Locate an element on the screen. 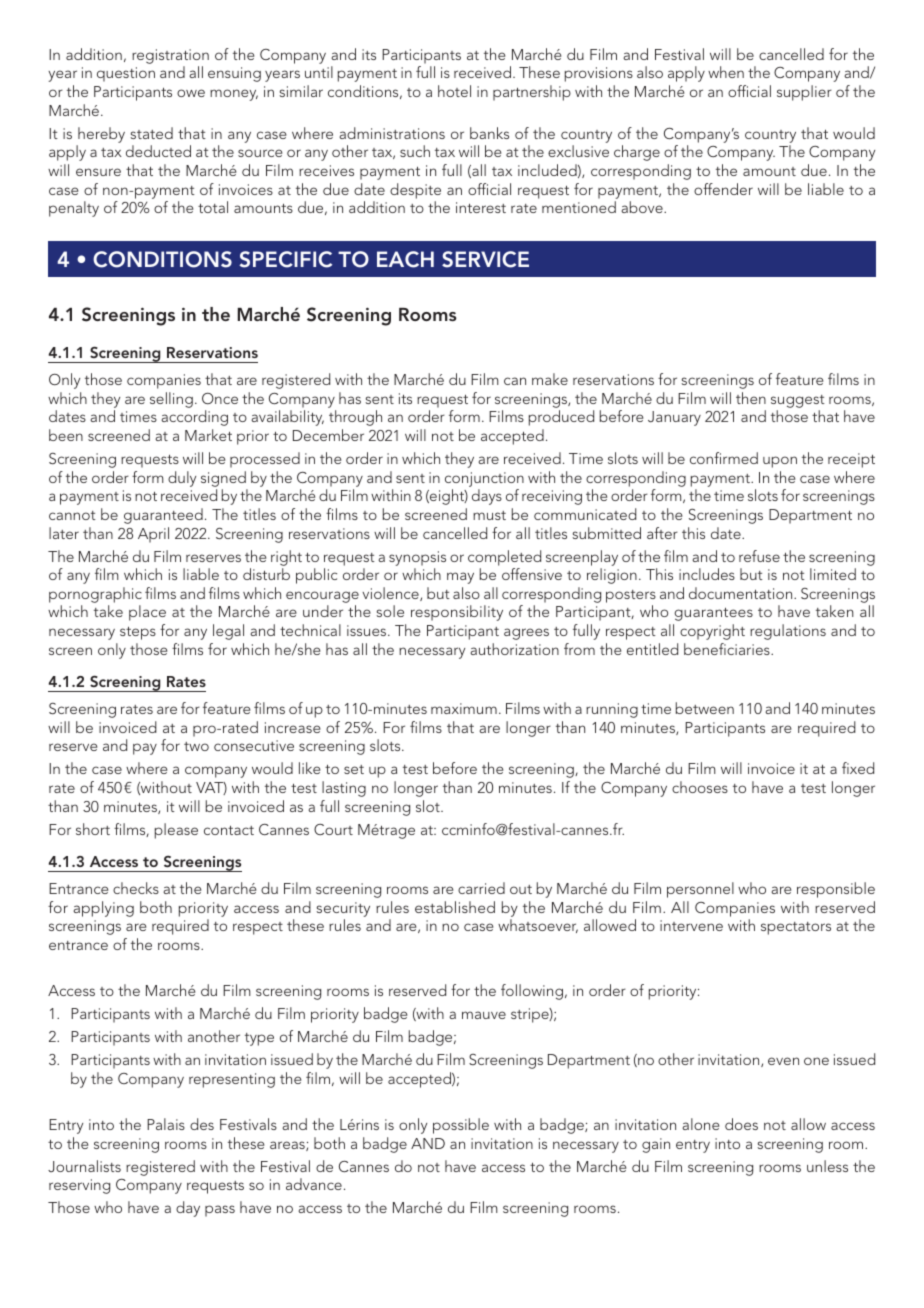  steps is located at coordinates (138, 633).
